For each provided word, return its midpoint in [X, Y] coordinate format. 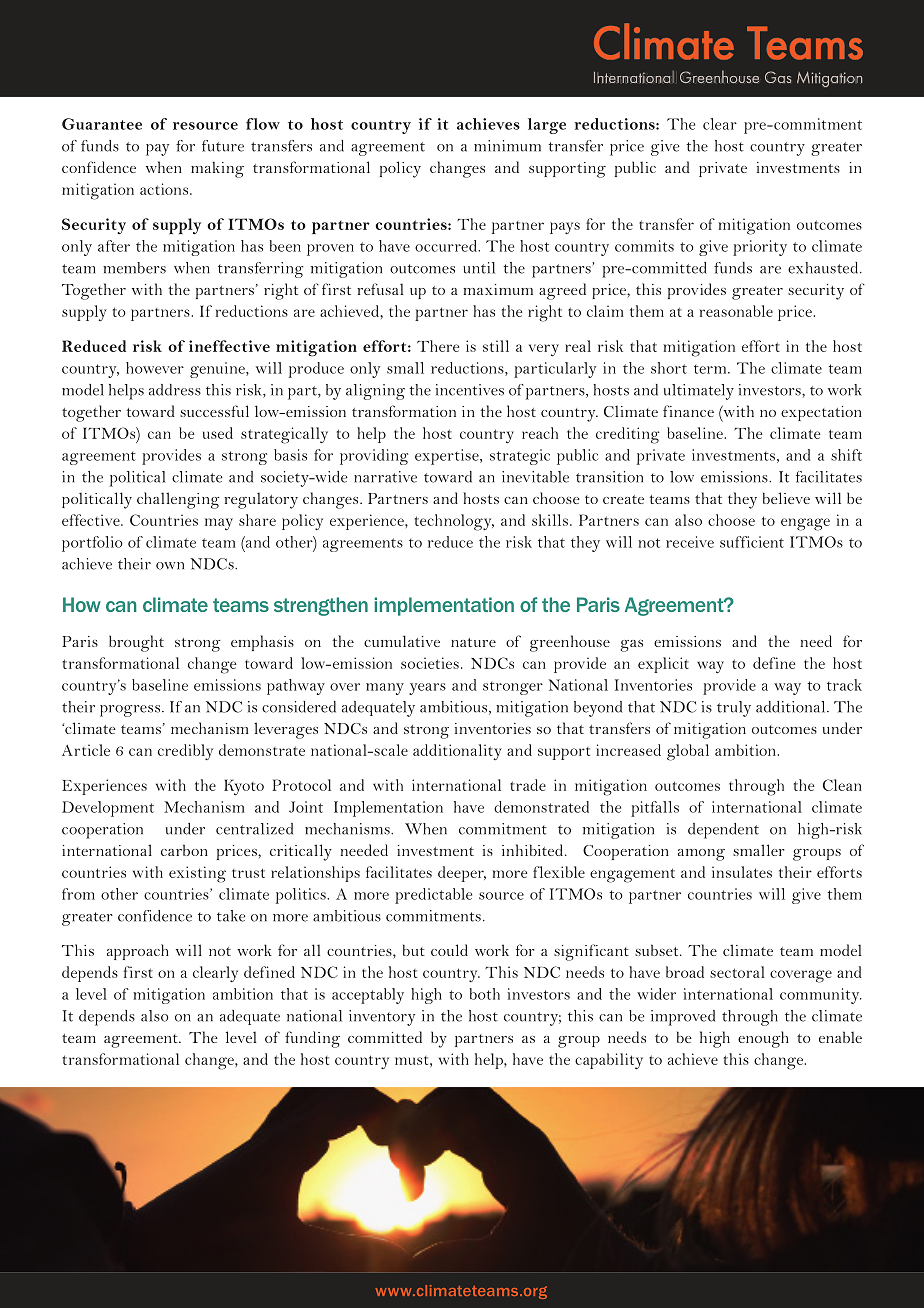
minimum [507, 146]
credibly [185, 752]
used [218, 433]
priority [760, 248]
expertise [448, 457]
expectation [821, 413]
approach [138, 952]
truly [734, 709]
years [427, 689]
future [223, 146]
